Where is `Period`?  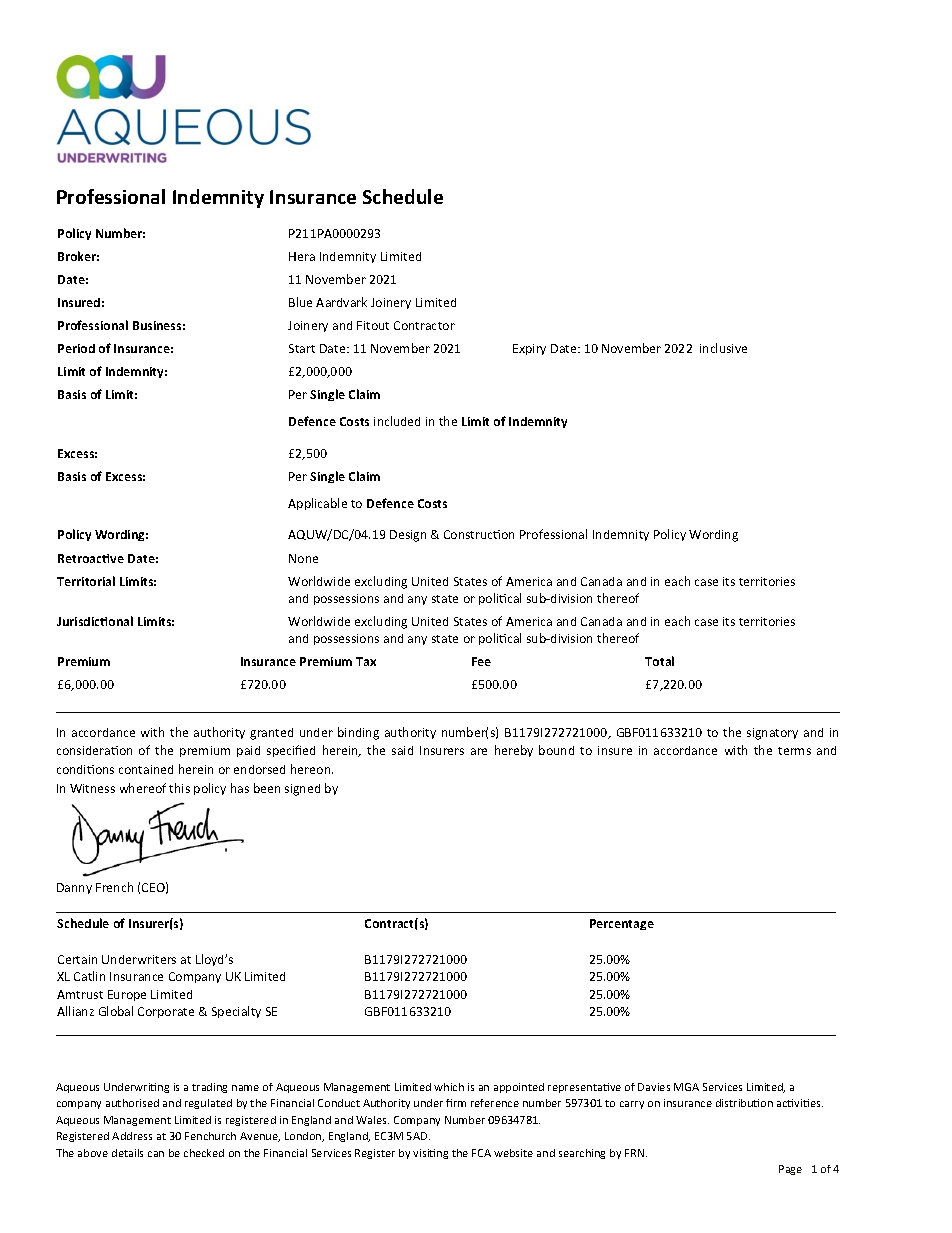
Period is located at coordinates (76, 348).
